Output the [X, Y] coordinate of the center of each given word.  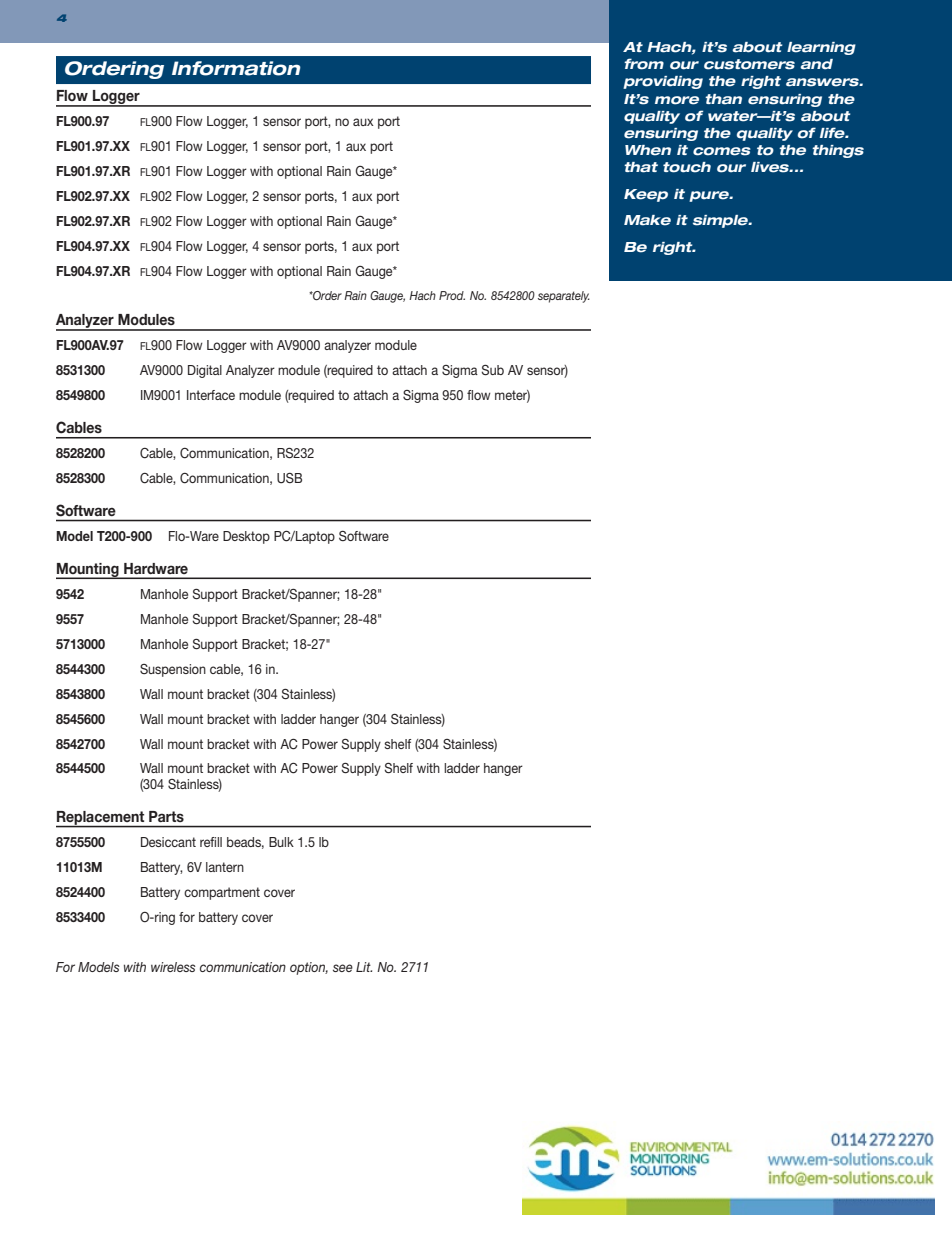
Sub [492, 370]
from [644, 64]
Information [236, 68]
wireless [173, 967]
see [343, 968]
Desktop [246, 537]
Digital [205, 371]
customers [749, 64]
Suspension [173, 670]
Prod [452, 295]
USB [289, 478]
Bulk [281, 842]
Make [647, 220]
